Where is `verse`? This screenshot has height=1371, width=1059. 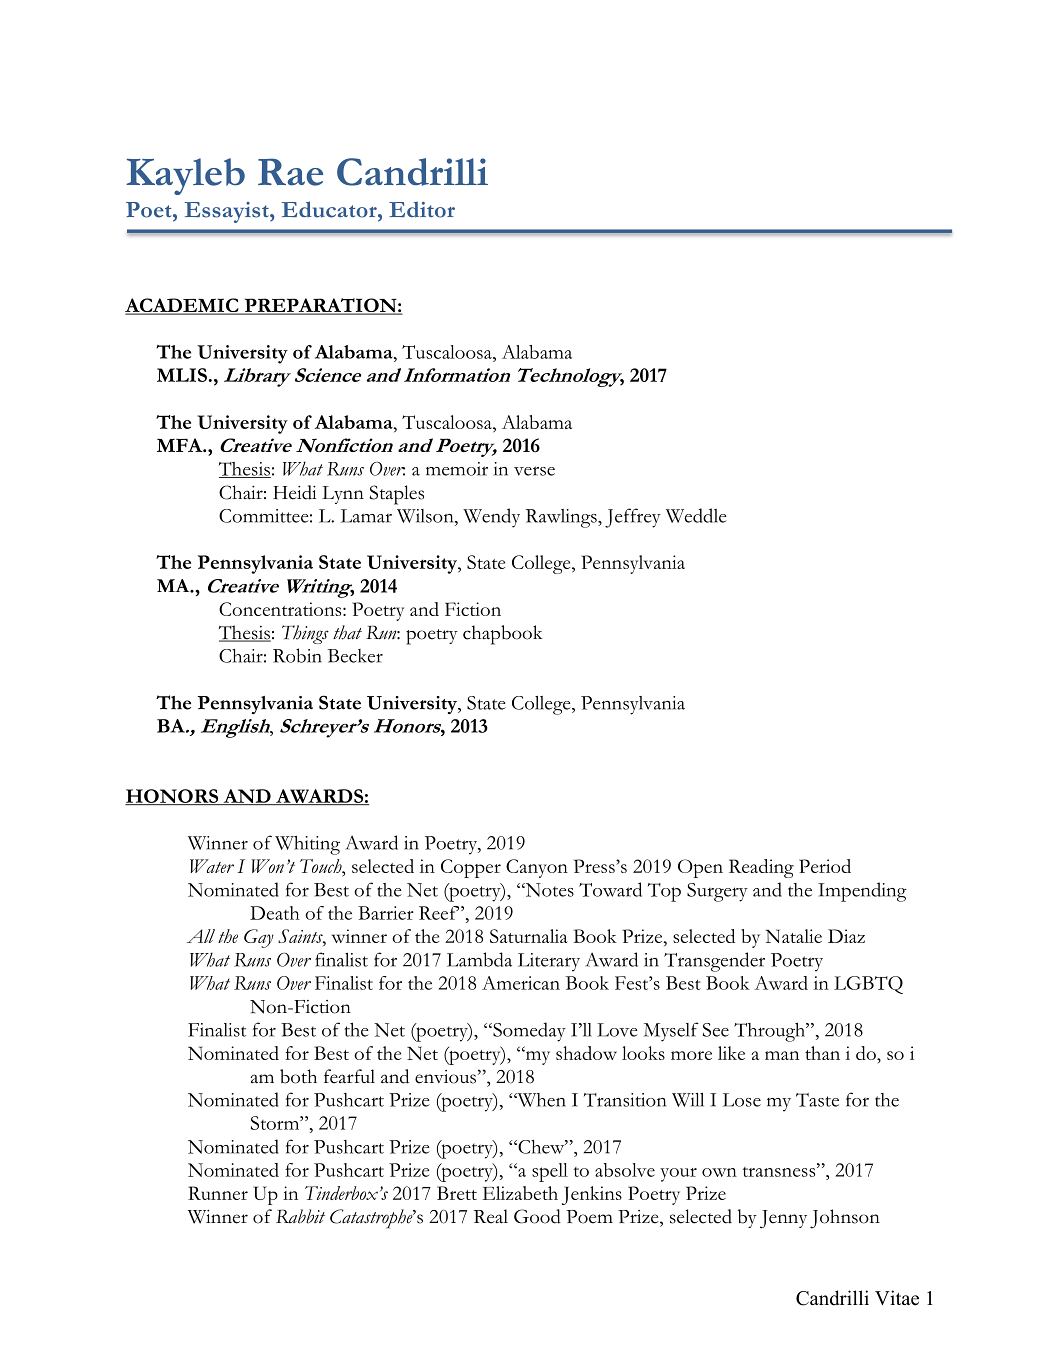
verse is located at coordinates (534, 471).
